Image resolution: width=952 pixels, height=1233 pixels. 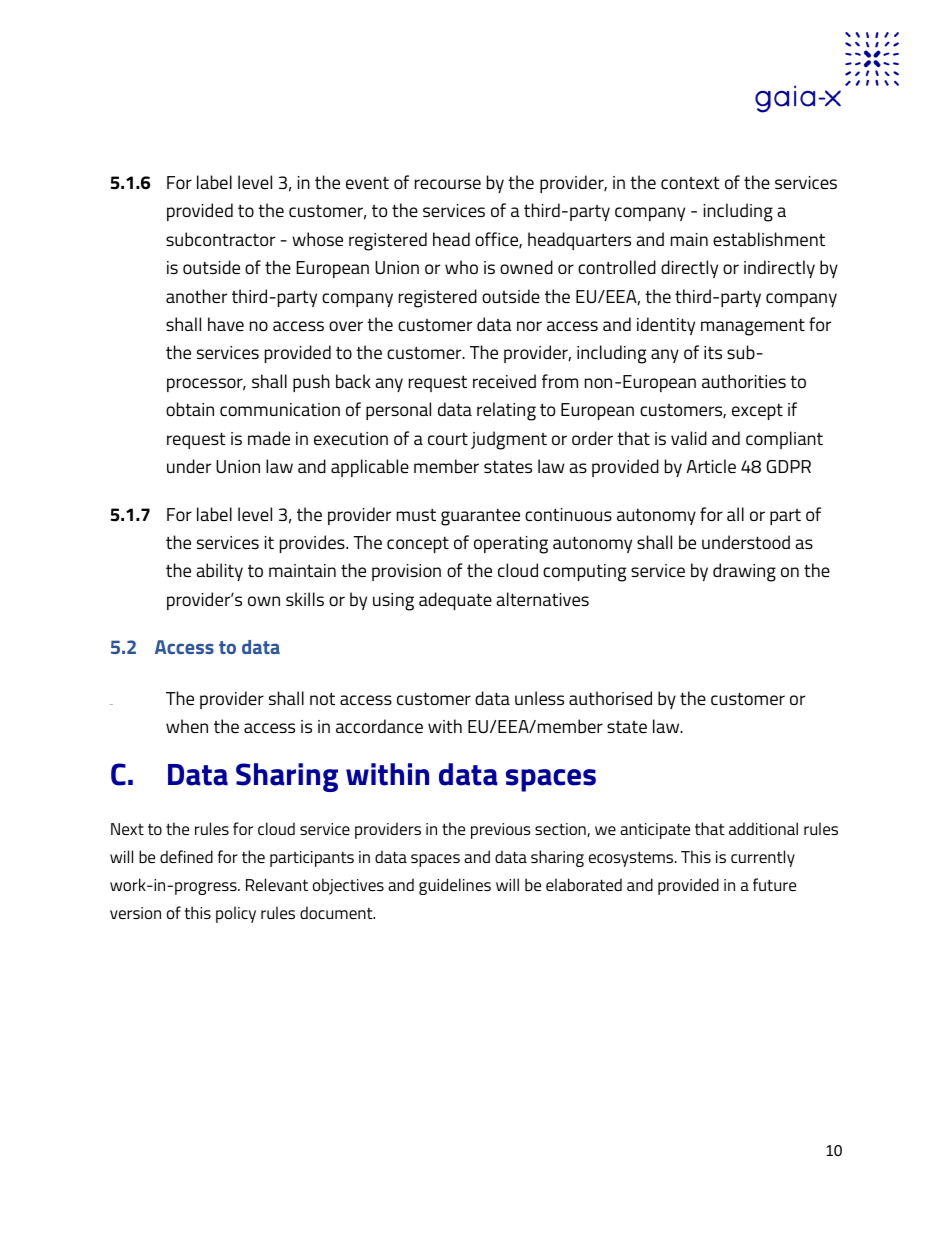 I want to click on unless, so click(x=539, y=698).
